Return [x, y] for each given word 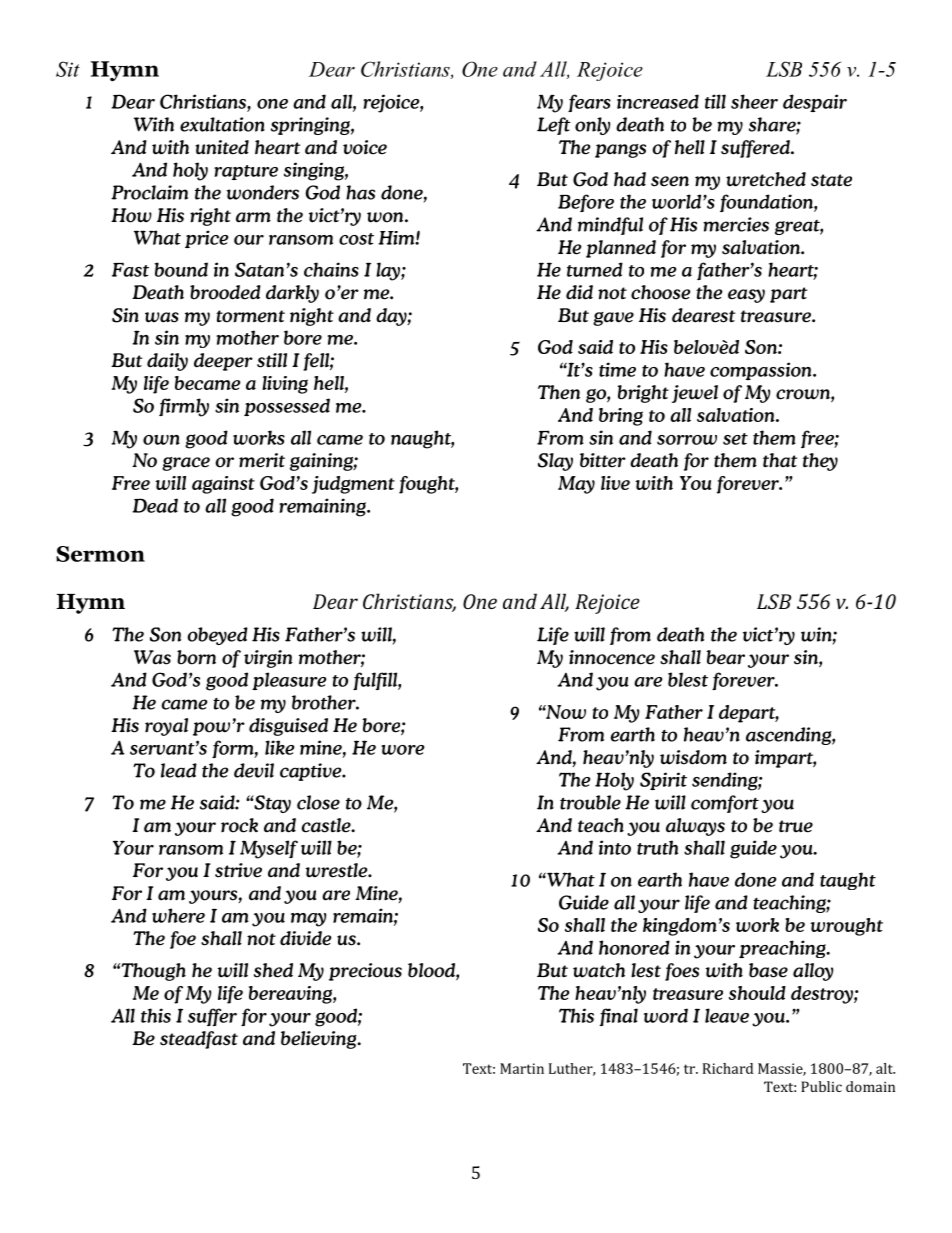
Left [554, 126]
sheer [754, 101]
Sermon [100, 554]
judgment [353, 485]
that [780, 460]
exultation [222, 124]
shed [273, 970]
